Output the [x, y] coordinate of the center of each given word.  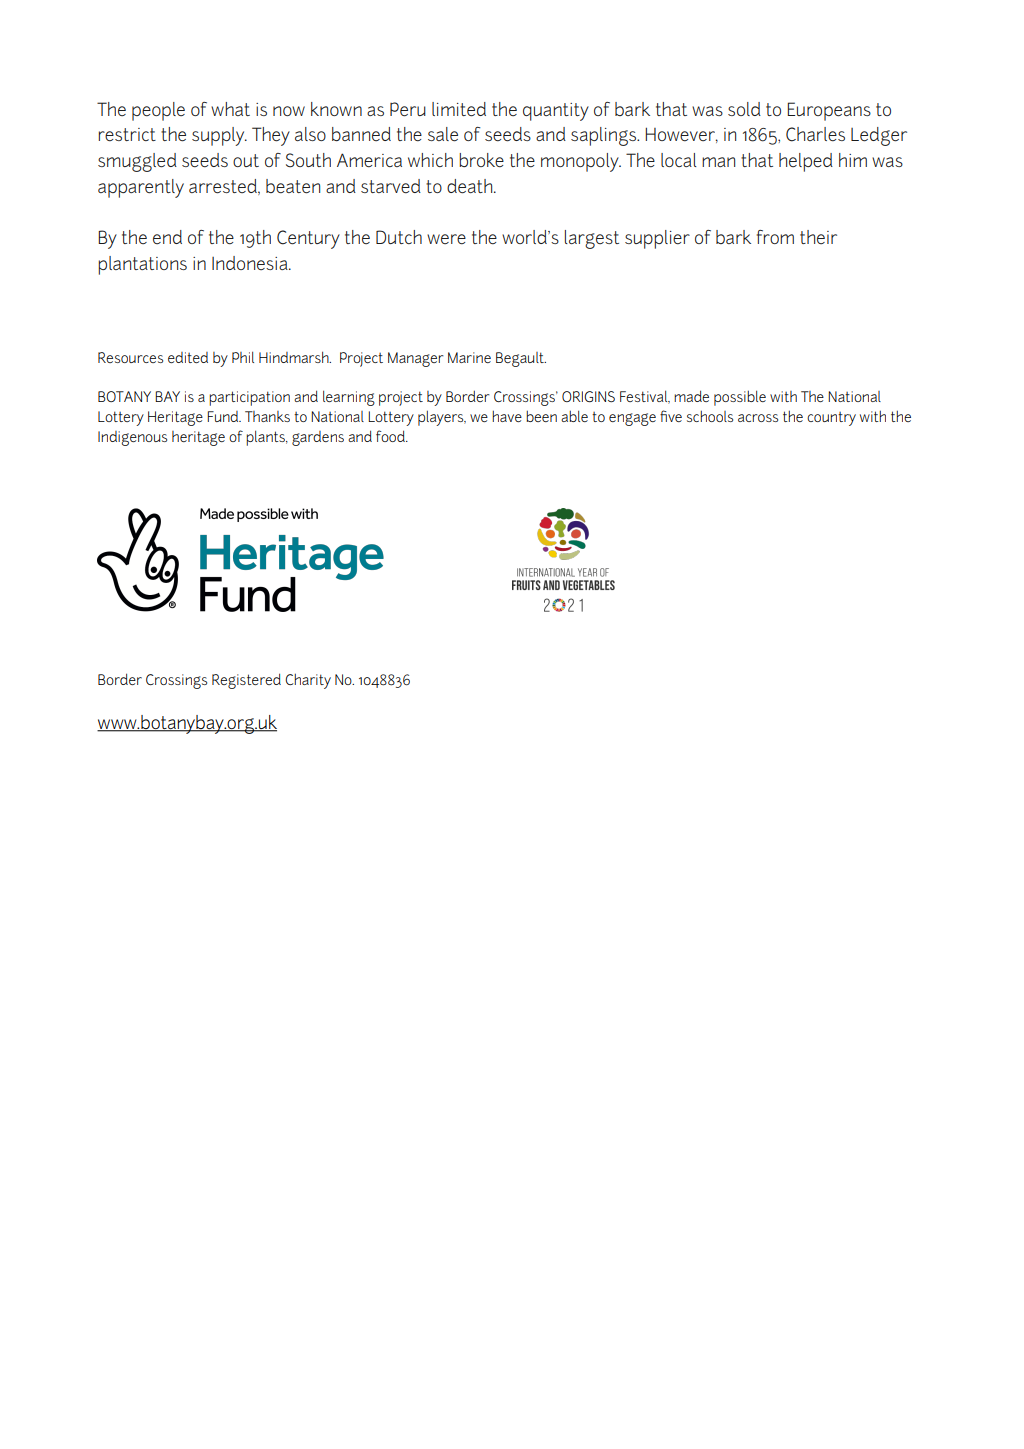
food [391, 436]
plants [266, 438]
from [775, 237]
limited [459, 109]
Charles [815, 134]
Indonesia [251, 263]
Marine [469, 357]
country [831, 419]
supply [219, 136]
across [758, 418]
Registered [246, 681]
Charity [308, 681]
